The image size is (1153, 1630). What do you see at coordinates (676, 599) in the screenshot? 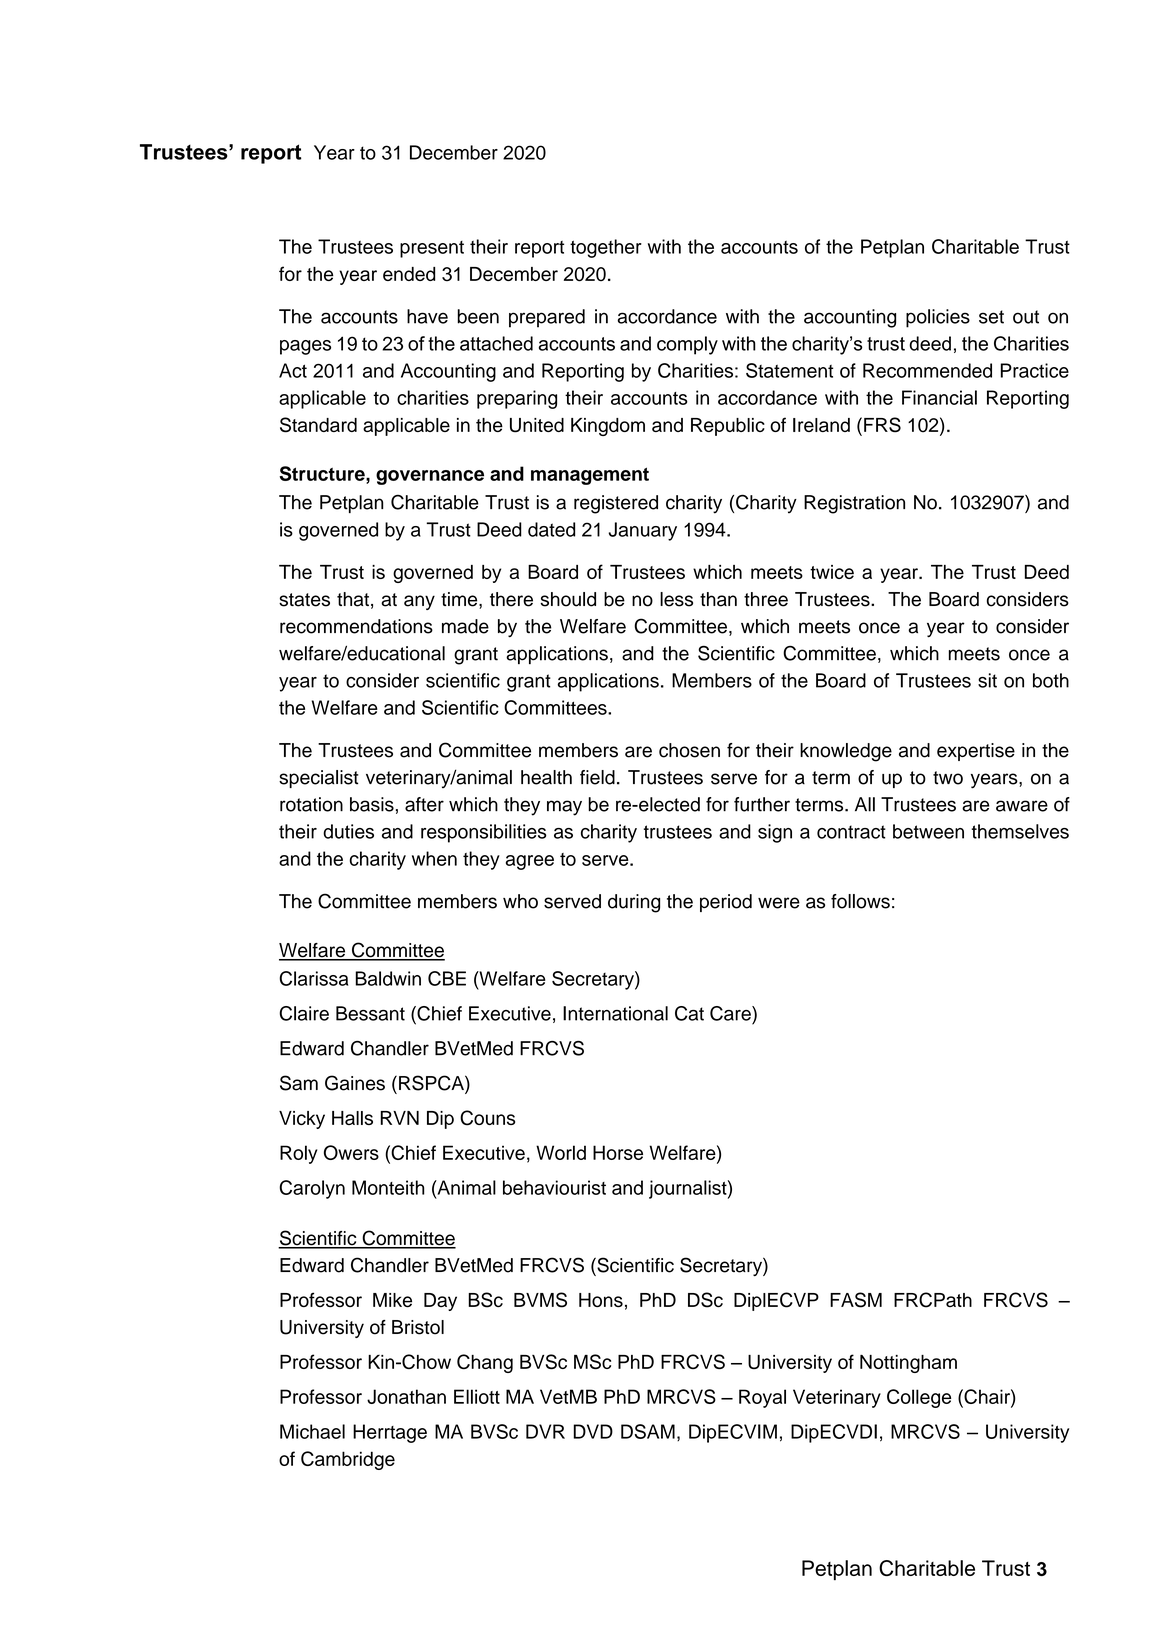
I see `less` at bounding box center [676, 599].
